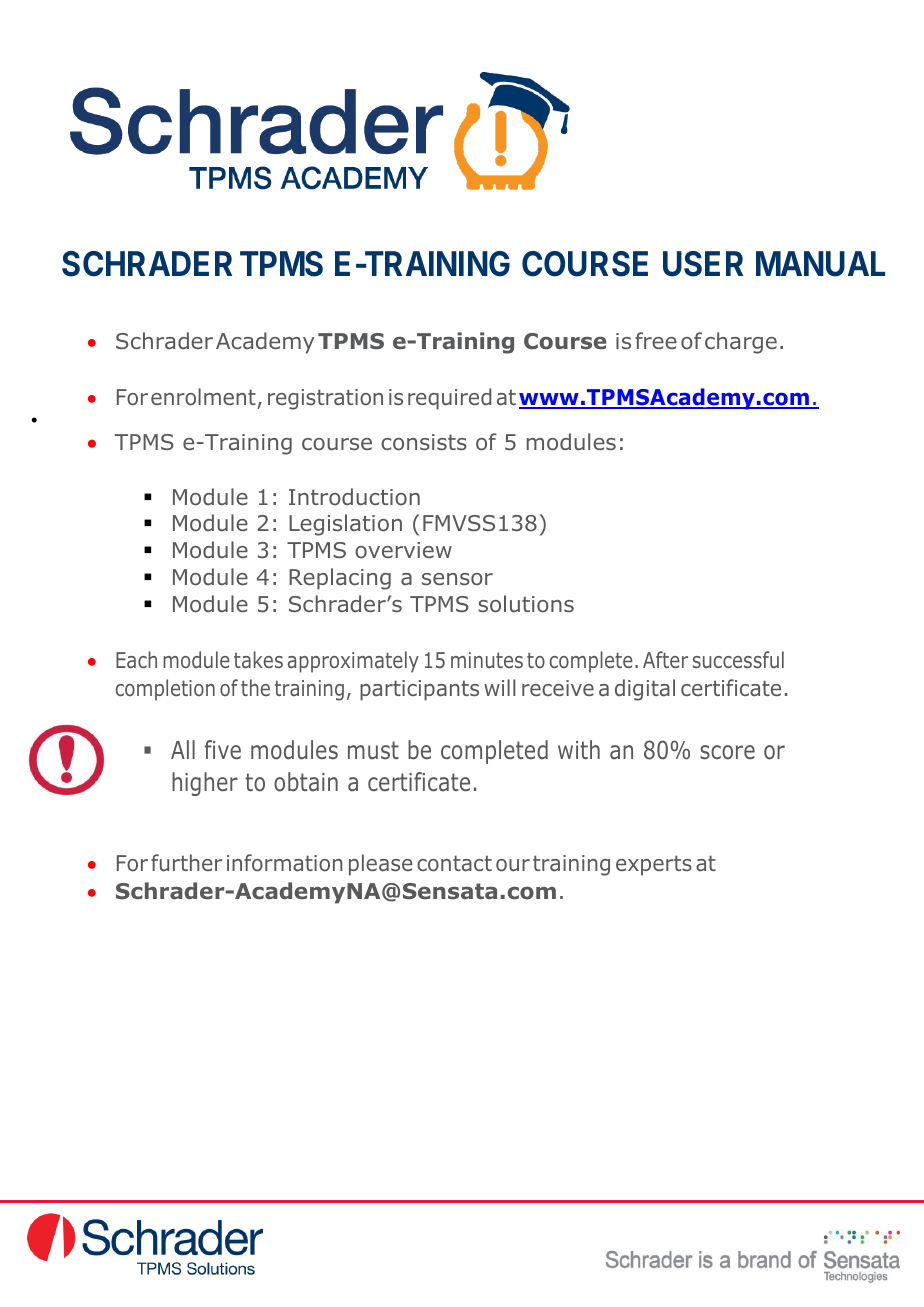  I want to click on MANUAL, so click(820, 264).
